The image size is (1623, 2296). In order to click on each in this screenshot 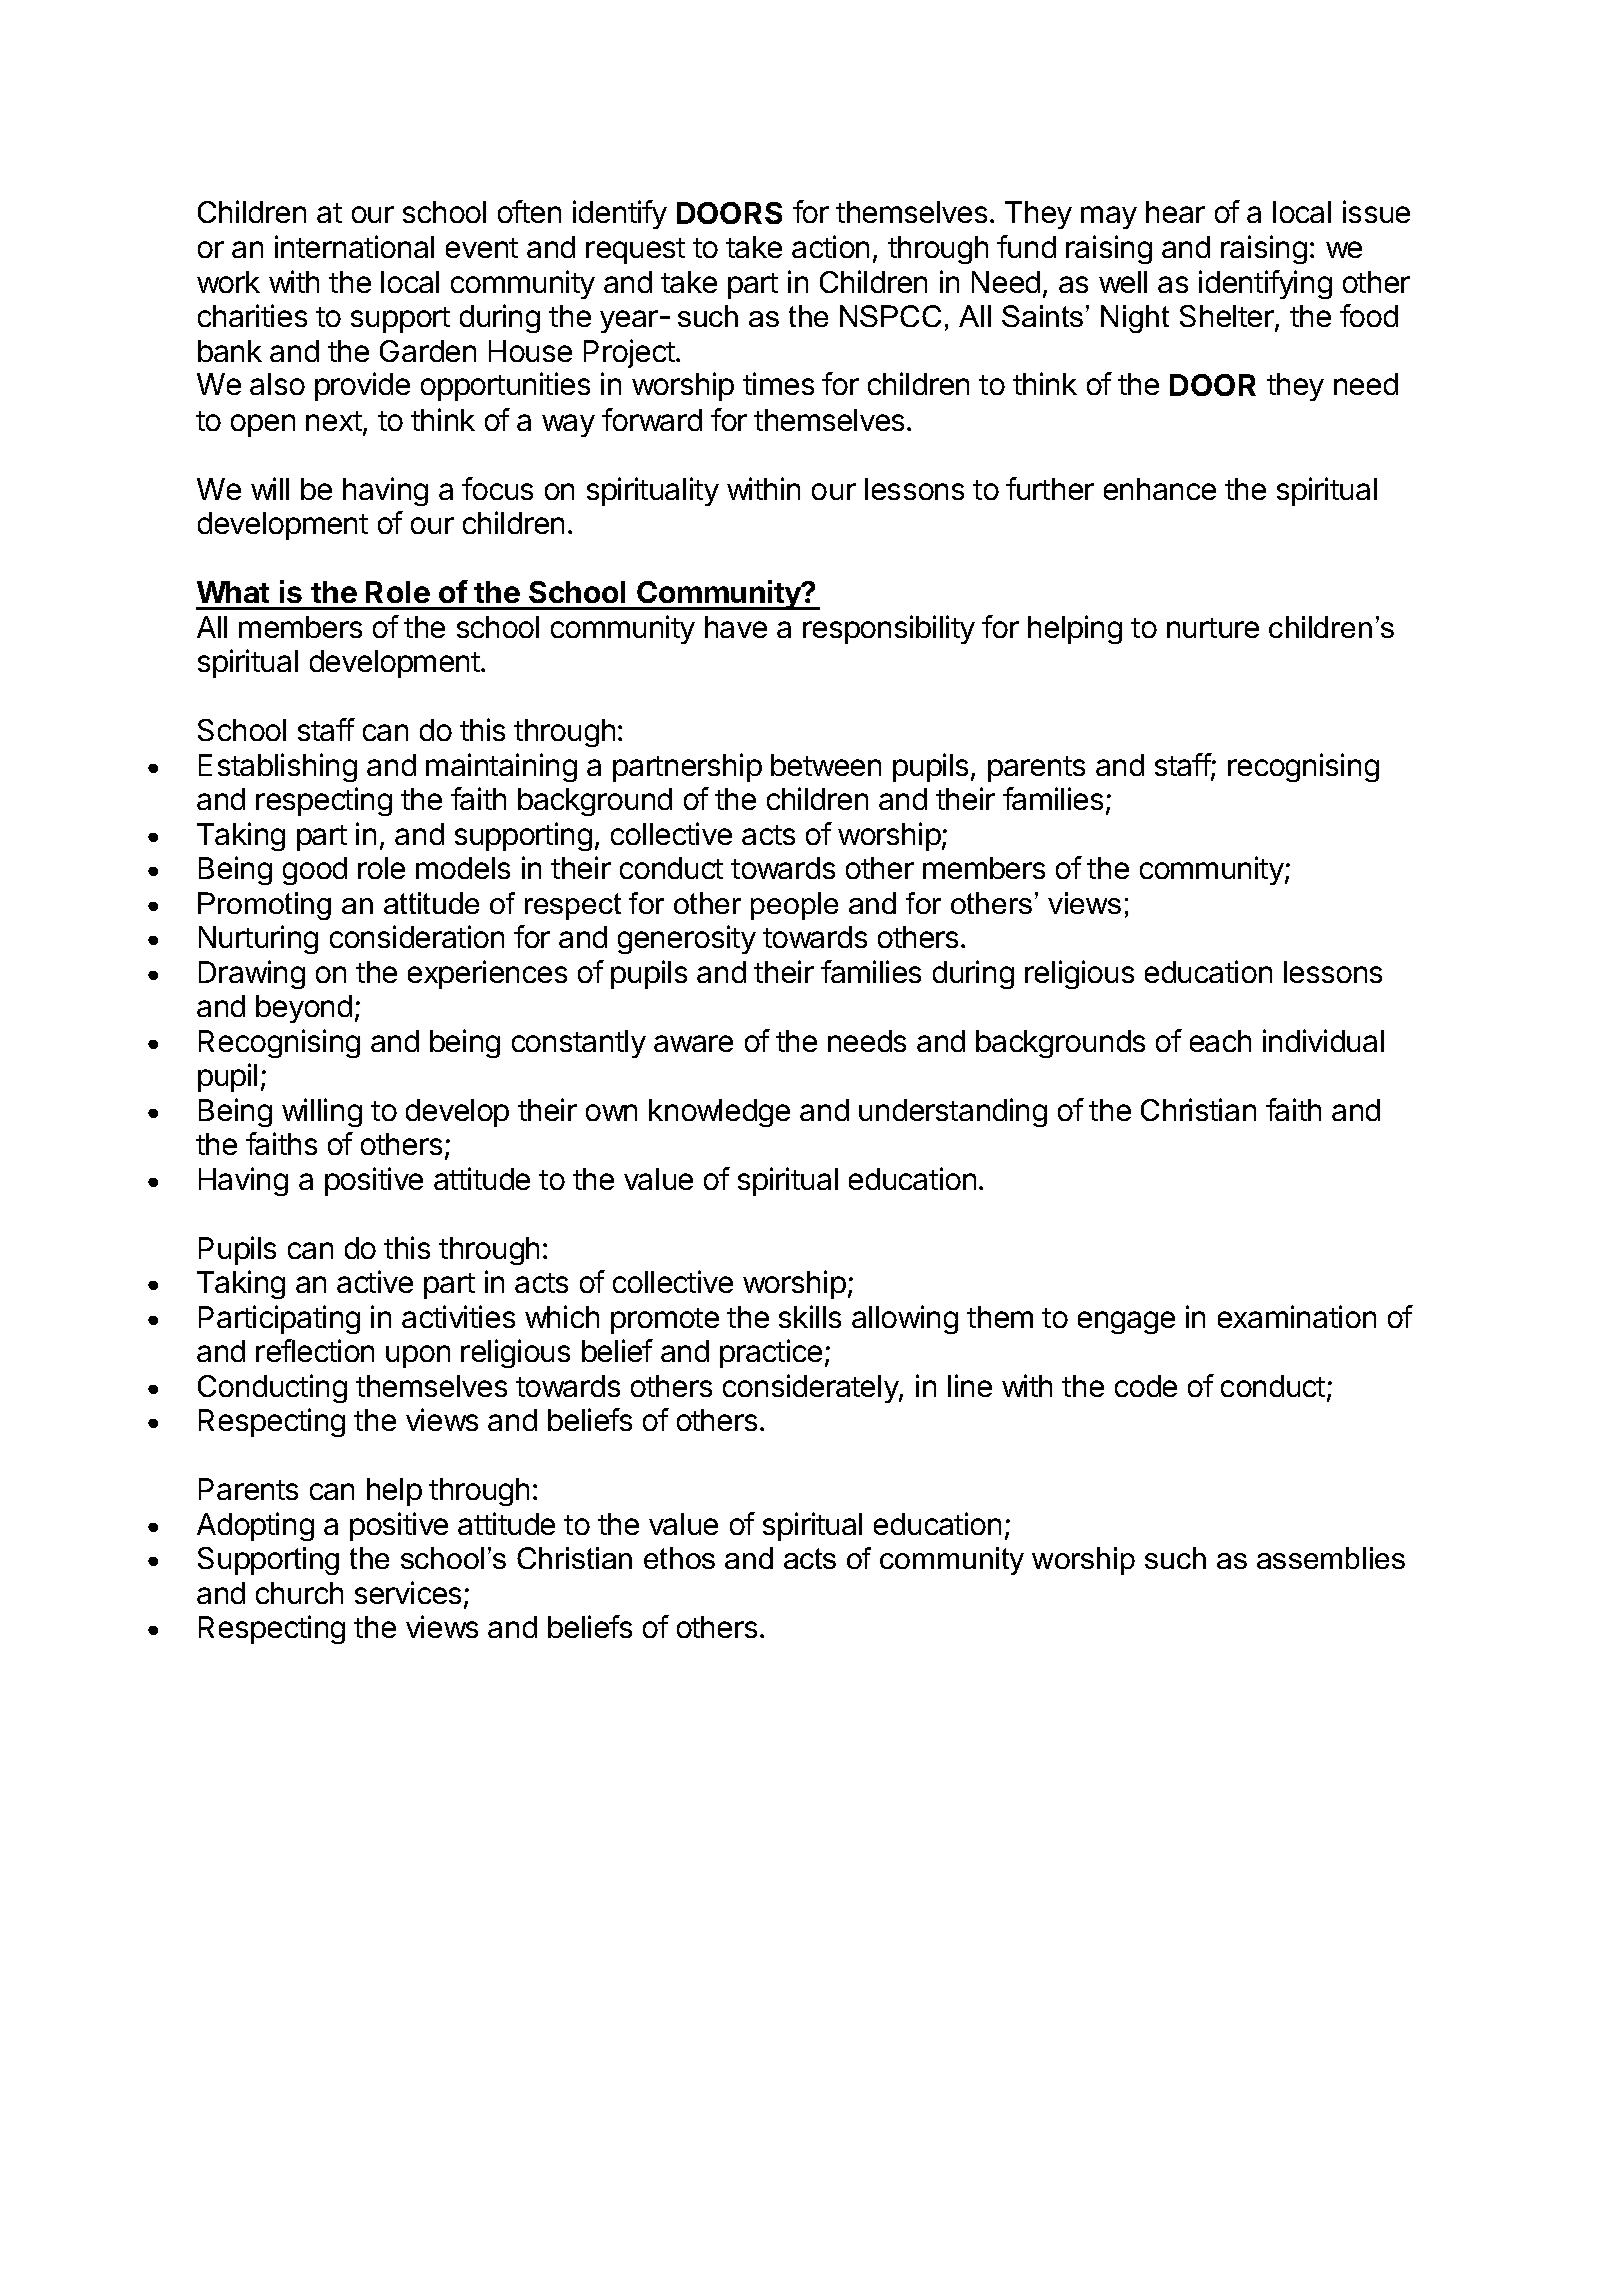, I will do `click(1220, 1041)`.
